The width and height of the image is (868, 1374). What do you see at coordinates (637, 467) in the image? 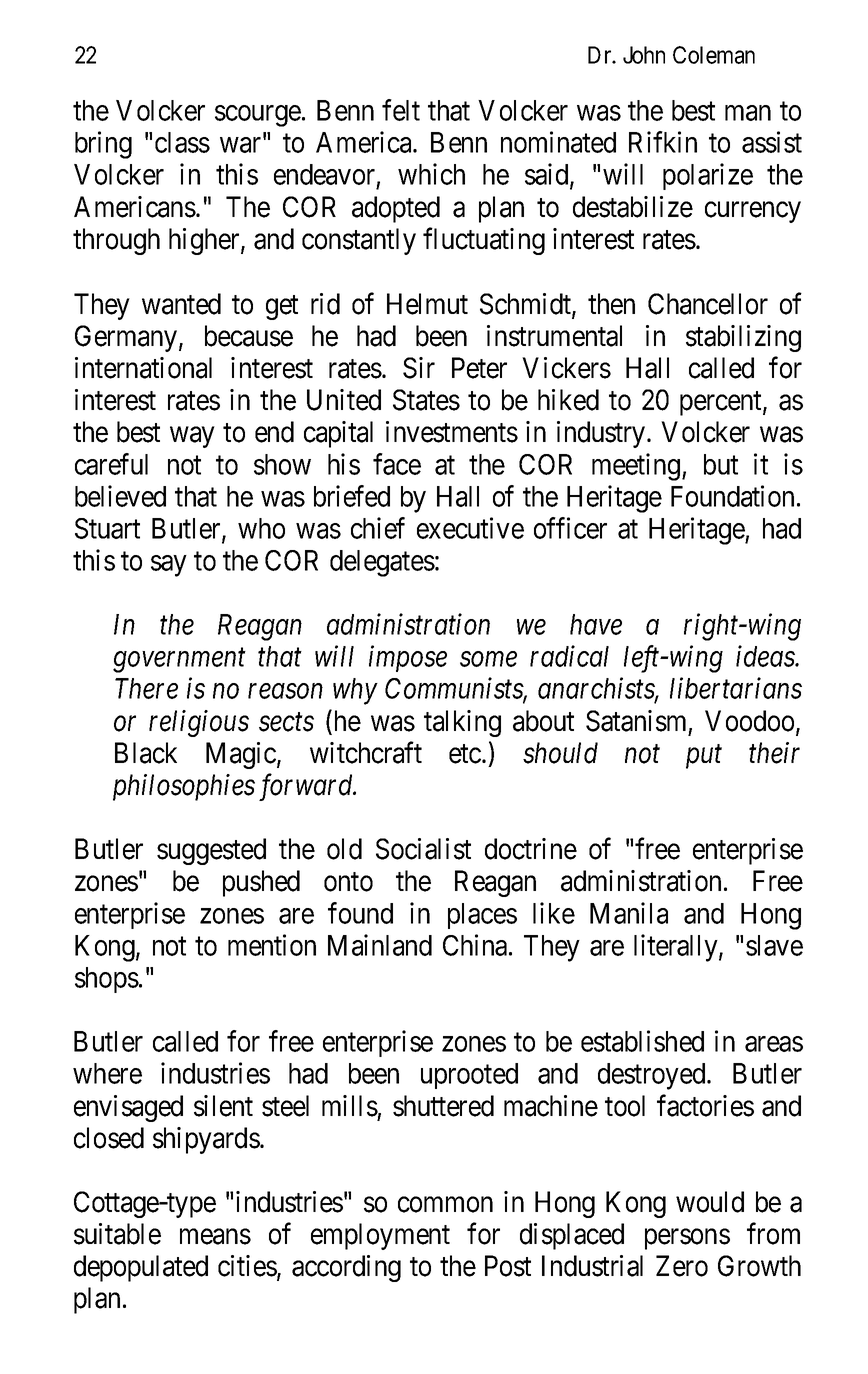
I see `meeting` at bounding box center [637, 467].
